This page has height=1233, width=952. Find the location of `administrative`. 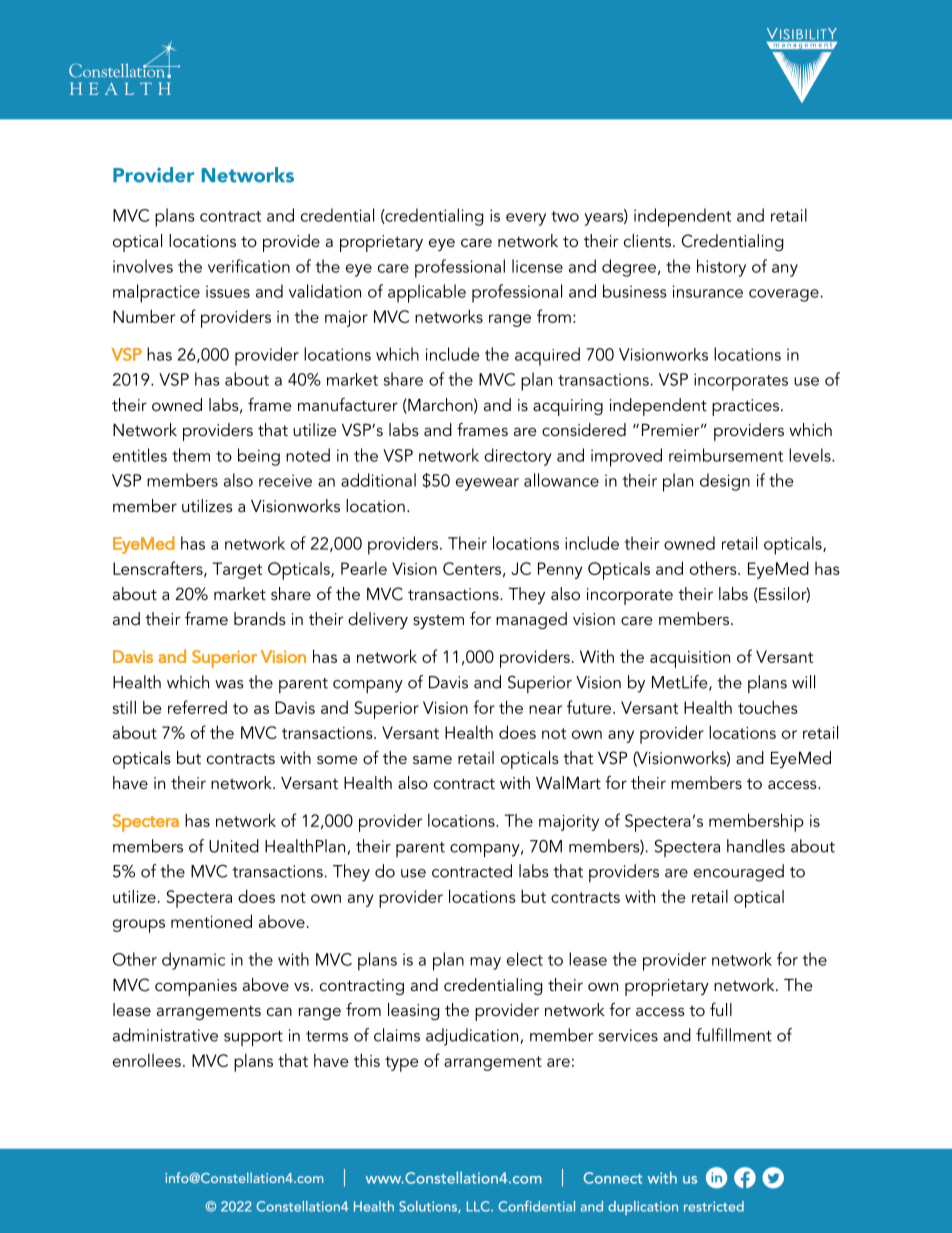

administrative is located at coordinates (165, 1035).
